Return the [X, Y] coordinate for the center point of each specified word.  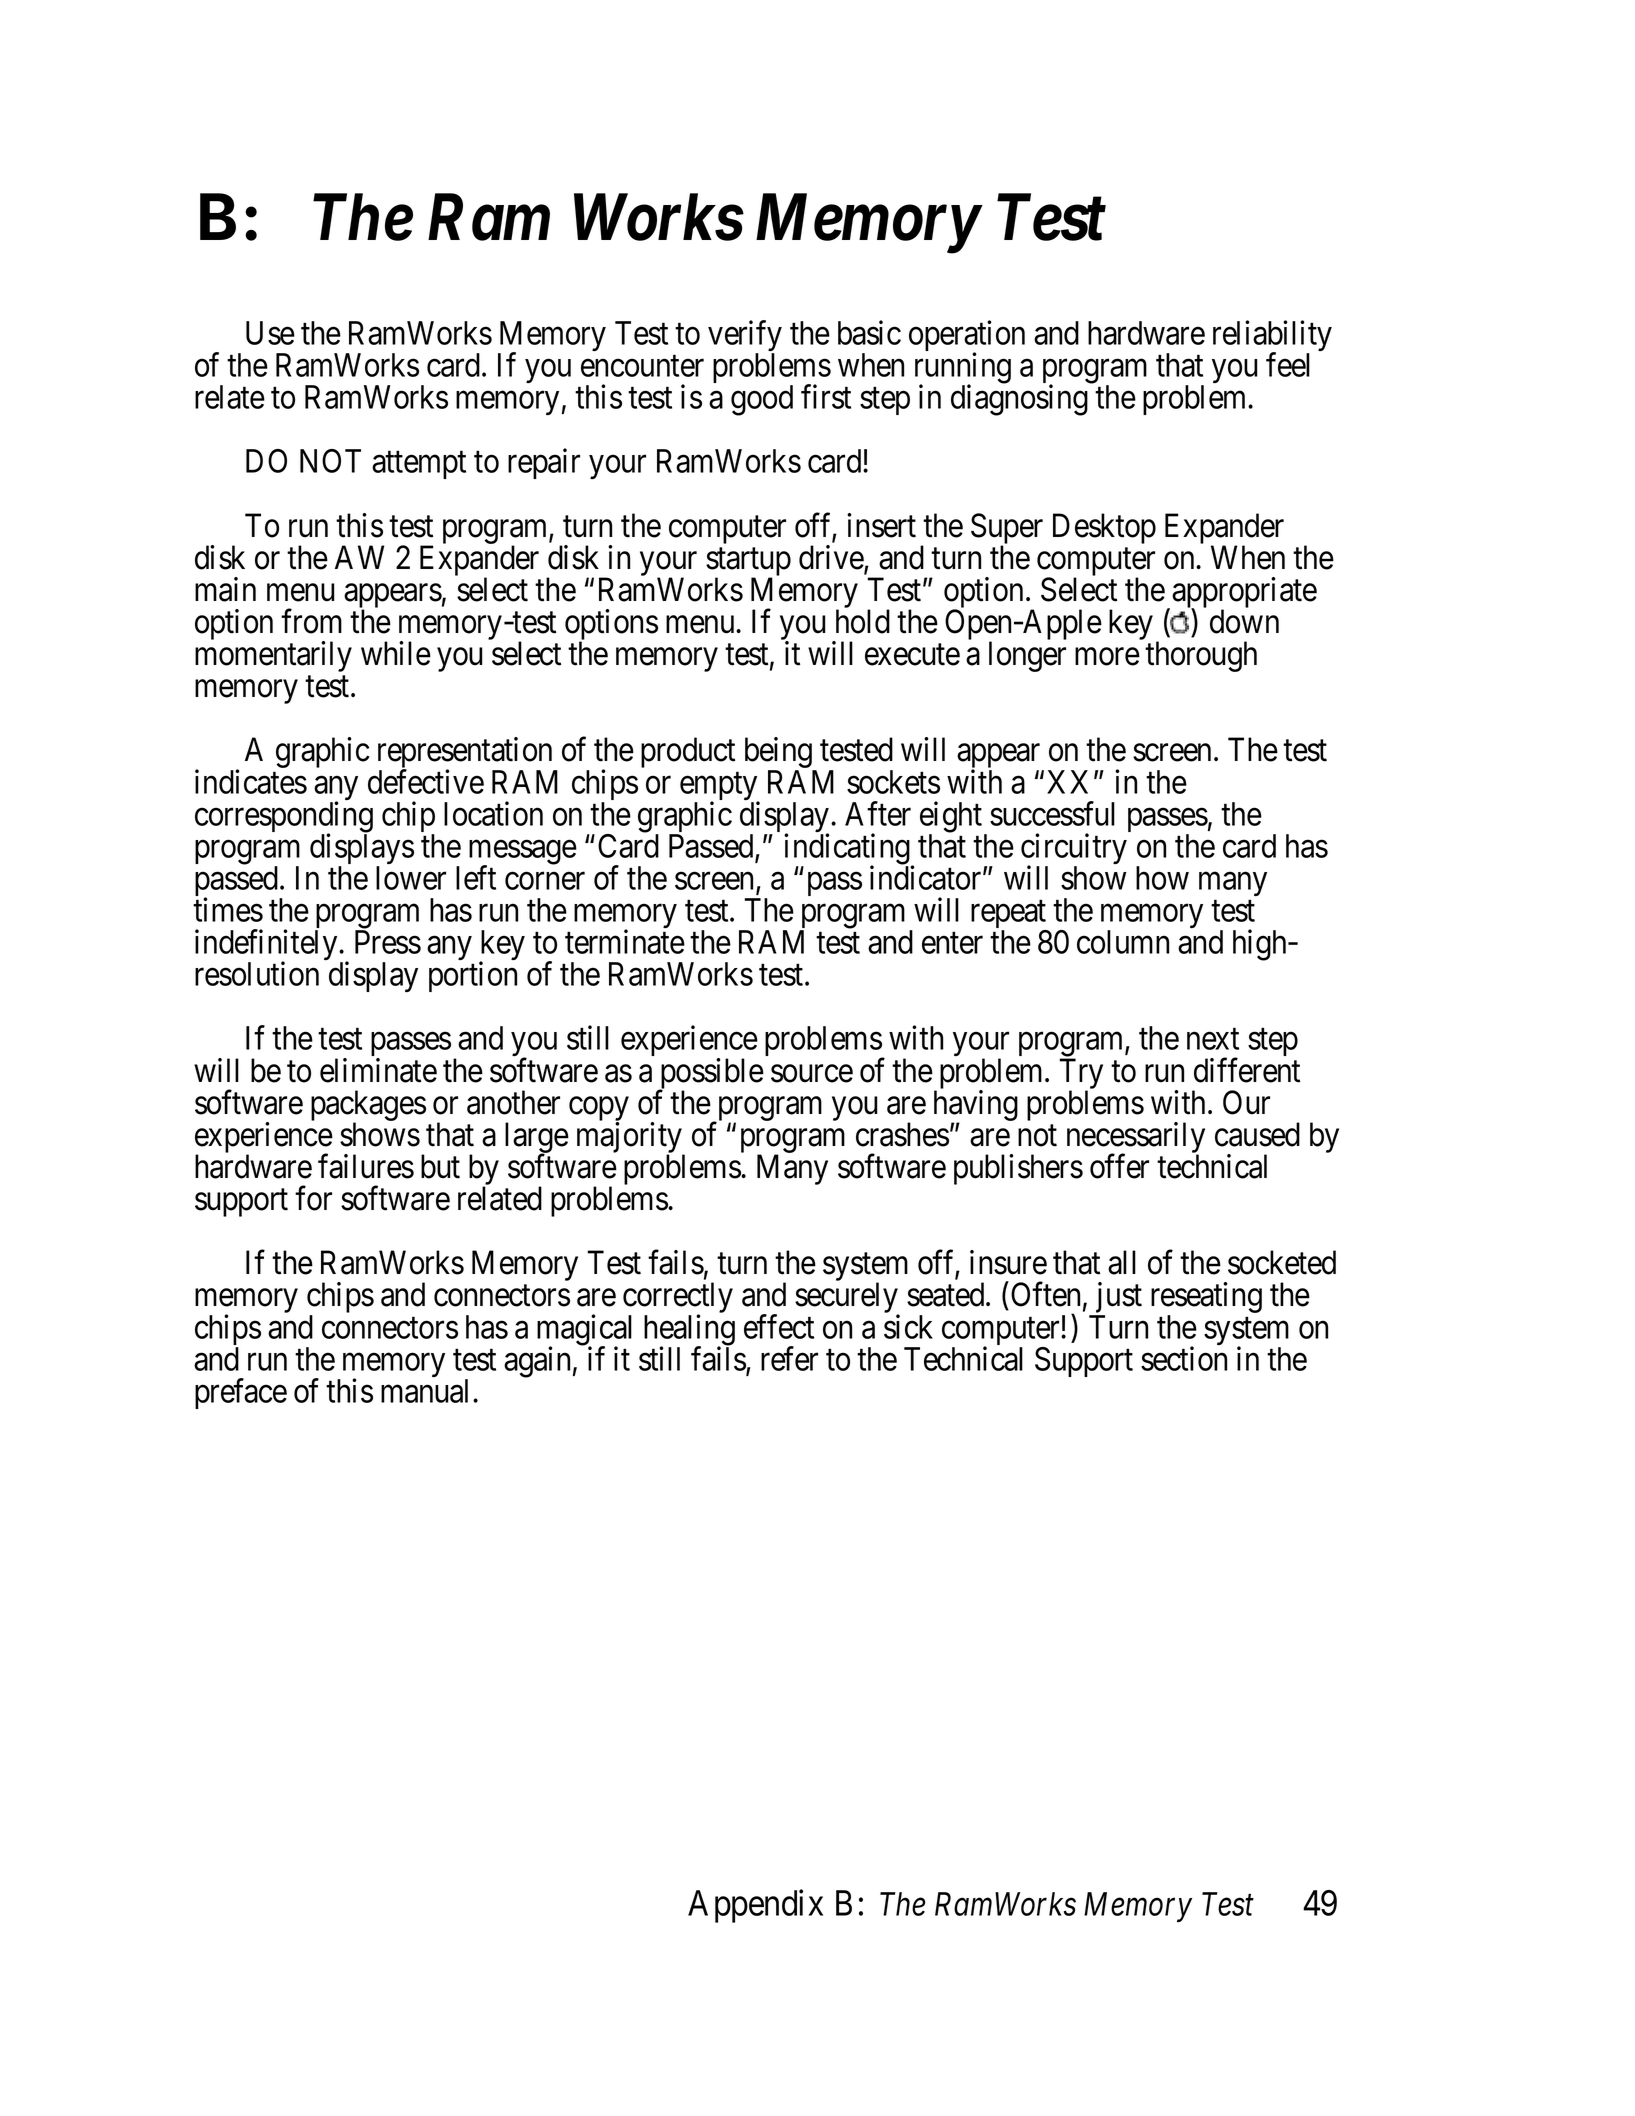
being [779, 754]
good [762, 400]
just [1117, 1299]
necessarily [1136, 1139]
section [1184, 1358]
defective [426, 781]
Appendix [755, 1906]
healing [689, 1331]
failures [366, 1166]
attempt [419, 465]
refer [789, 1358]
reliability [1272, 337]
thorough [1201, 656]
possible [710, 1074]
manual [427, 1391]
